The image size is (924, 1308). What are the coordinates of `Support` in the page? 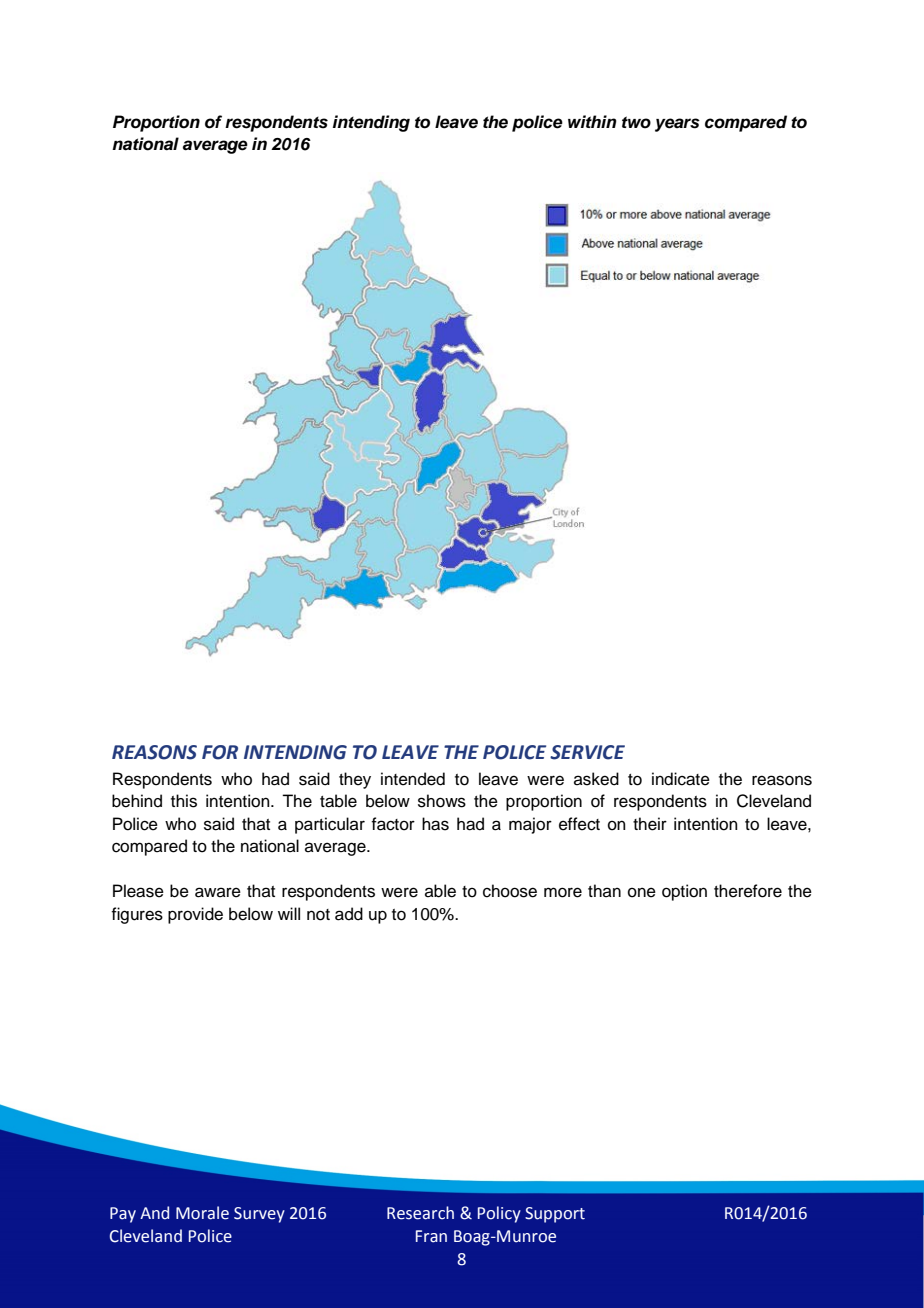 It's located at (555, 1215).
